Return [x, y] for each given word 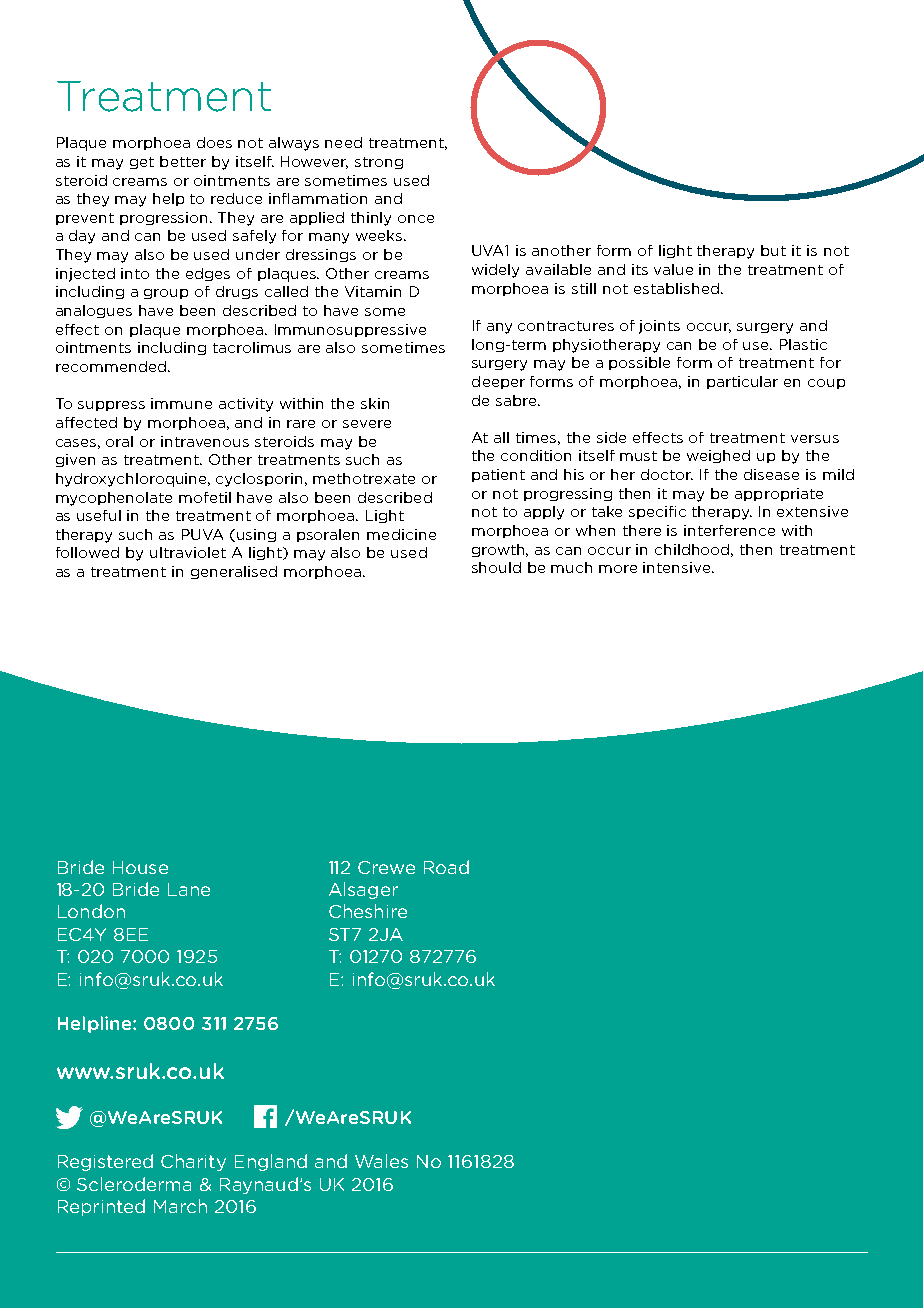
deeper [498, 382]
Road [446, 867]
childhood [694, 550]
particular [742, 382]
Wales [381, 1161]
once [416, 219]
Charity [193, 1162]
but [773, 250]
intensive [678, 567]
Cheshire [368, 911]
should [496, 567]
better [183, 161]
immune [181, 403]
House [140, 867]
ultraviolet [188, 552]
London [91, 911]
